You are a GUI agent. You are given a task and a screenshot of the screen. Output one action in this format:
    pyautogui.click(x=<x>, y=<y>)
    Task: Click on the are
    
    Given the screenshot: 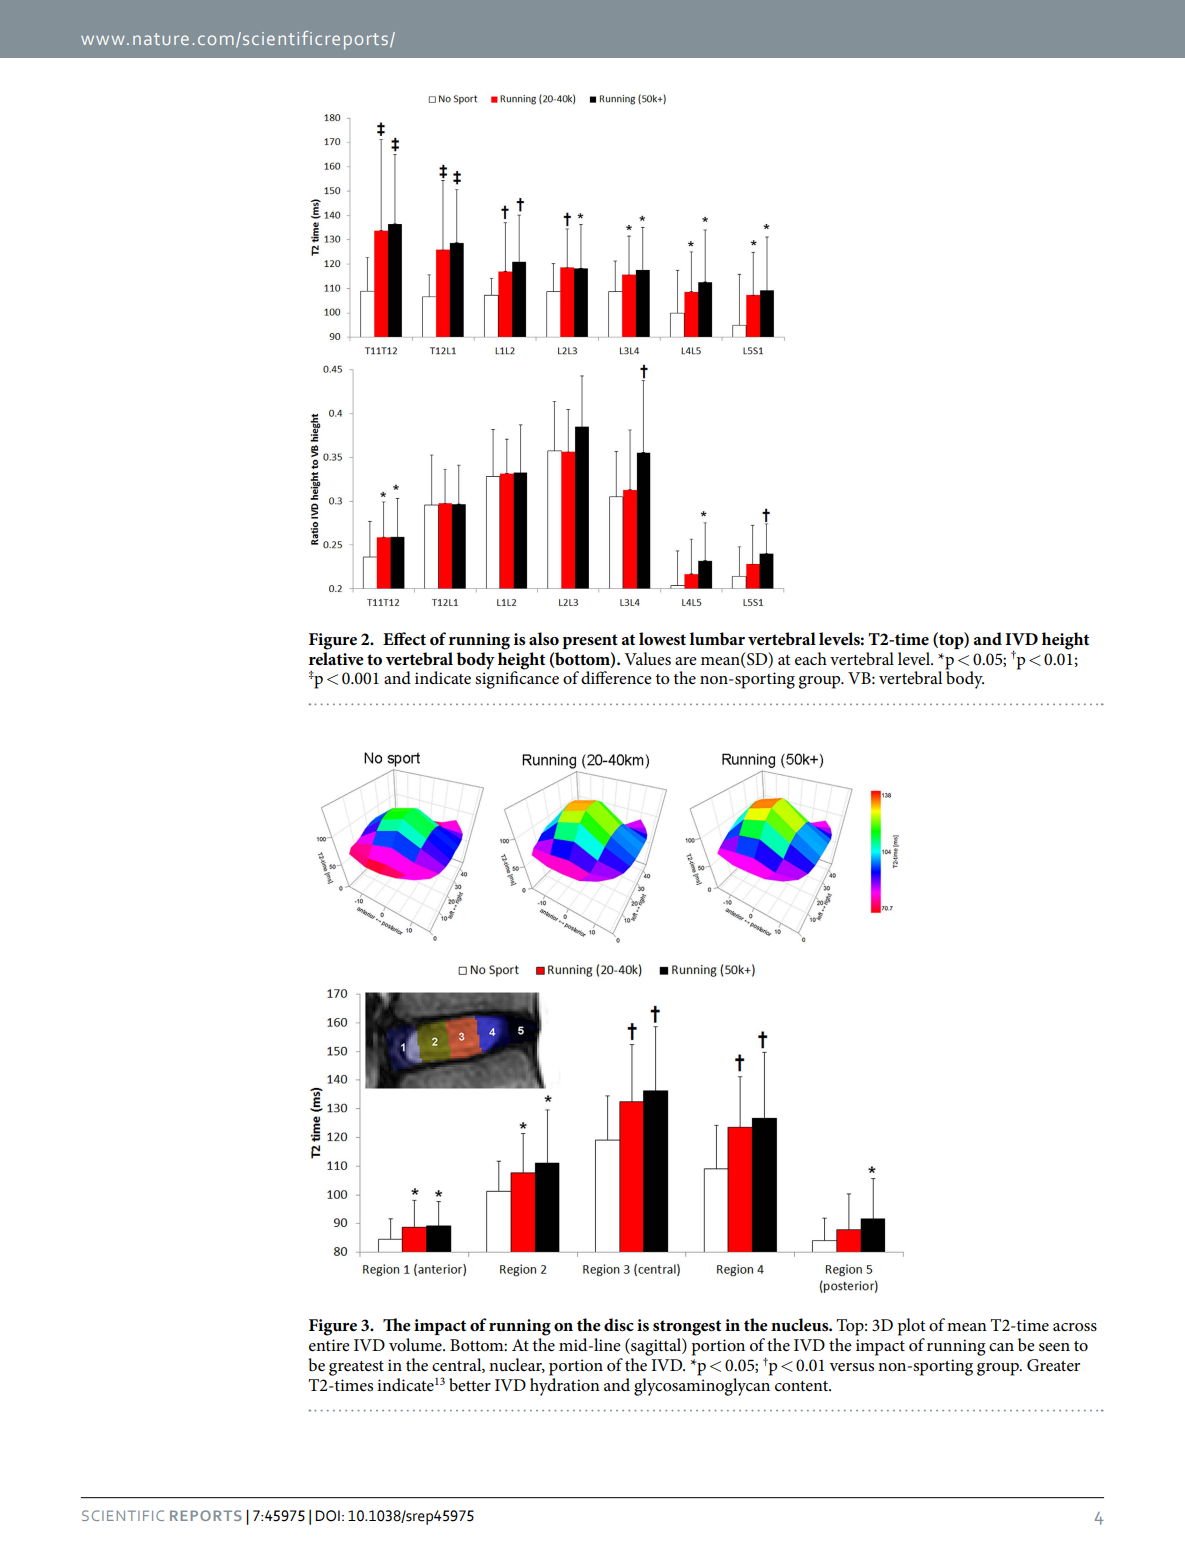 What is the action you would take?
    pyautogui.click(x=686, y=661)
